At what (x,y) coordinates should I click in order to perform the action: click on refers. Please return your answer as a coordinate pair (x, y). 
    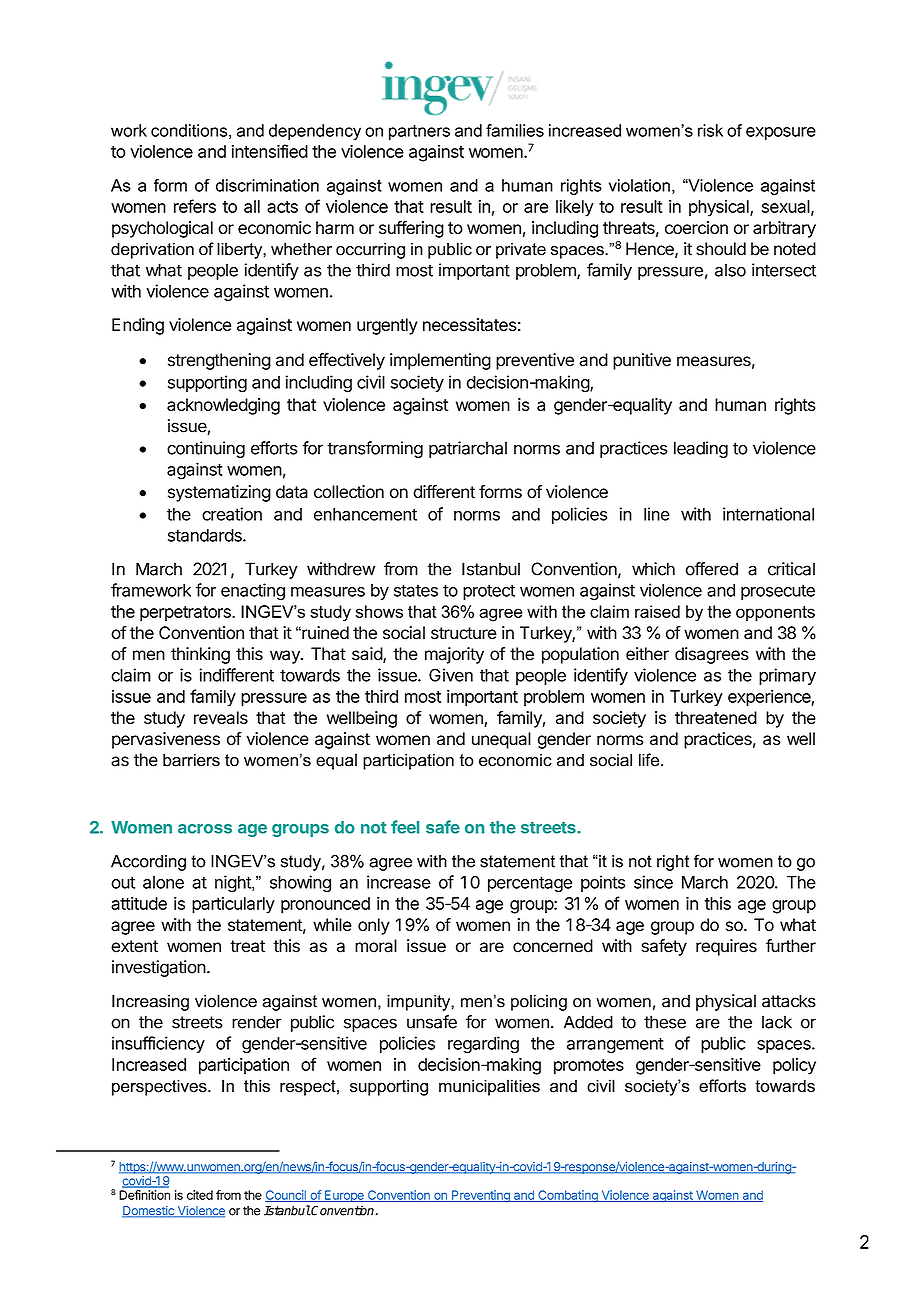
    Looking at the image, I should click on (195, 206).
